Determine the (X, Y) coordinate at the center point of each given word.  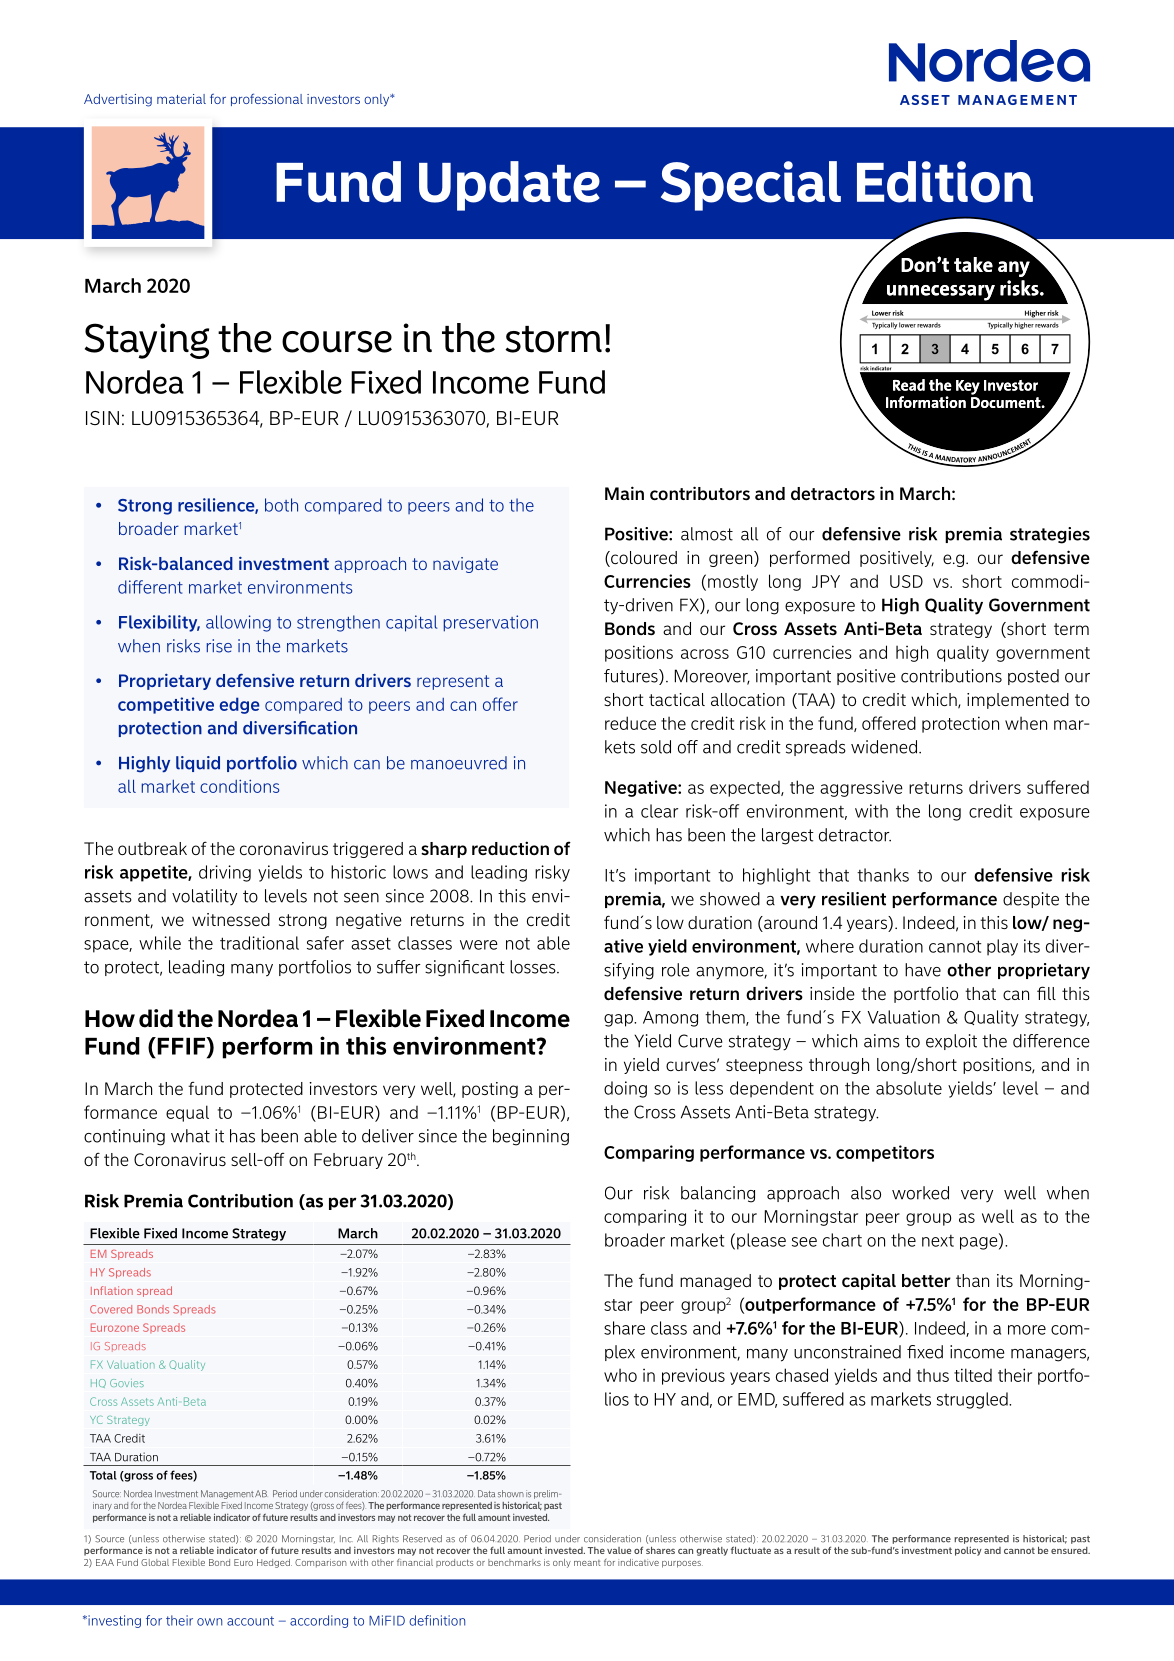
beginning (531, 1137)
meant (587, 1563)
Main (624, 493)
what (190, 1136)
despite (1031, 900)
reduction (510, 848)
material (181, 99)
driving (225, 873)
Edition (945, 182)
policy (968, 1551)
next (938, 1241)
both (281, 505)
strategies (1050, 535)
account (250, 1621)
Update (509, 186)
